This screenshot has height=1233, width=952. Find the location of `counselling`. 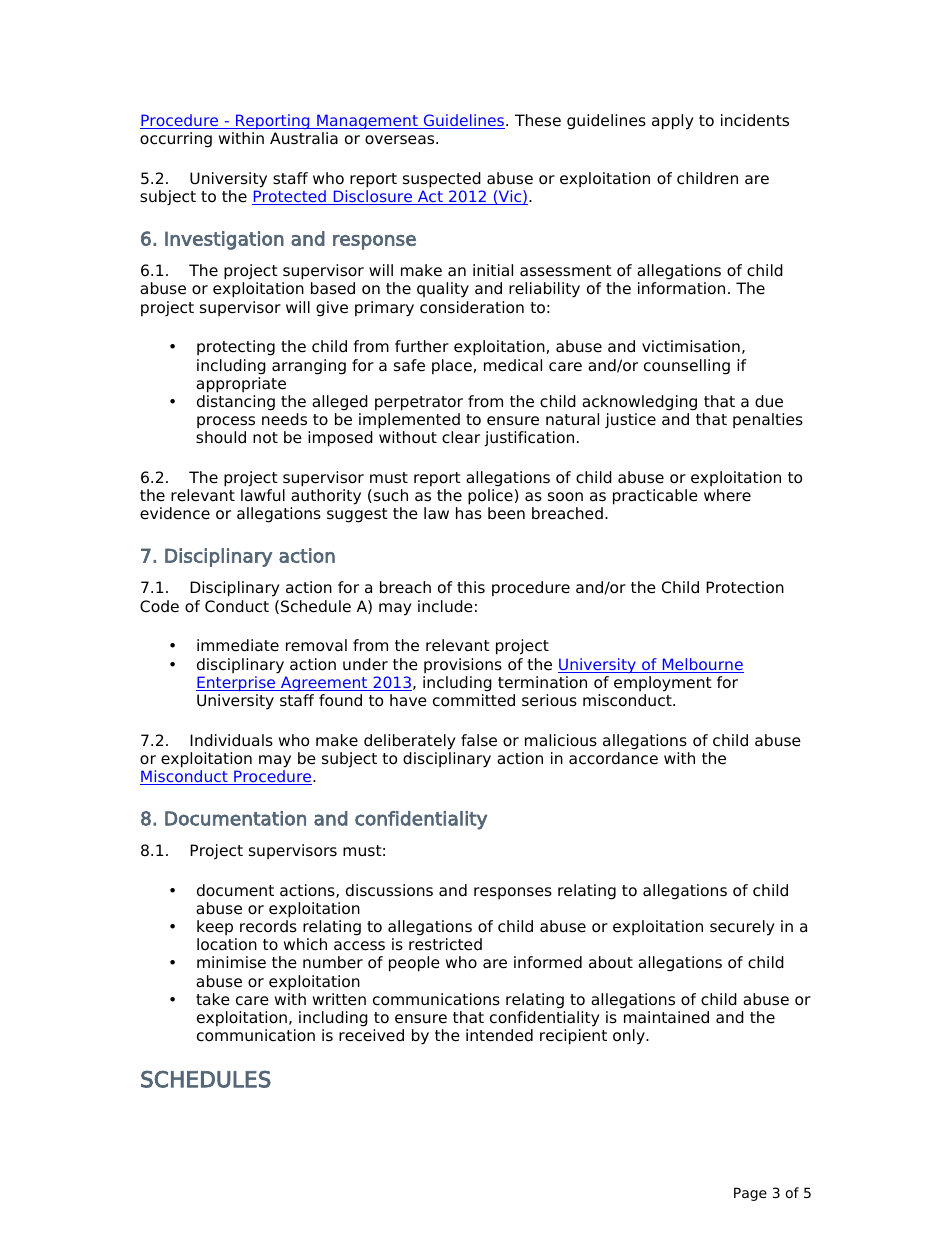

counselling is located at coordinates (687, 367).
